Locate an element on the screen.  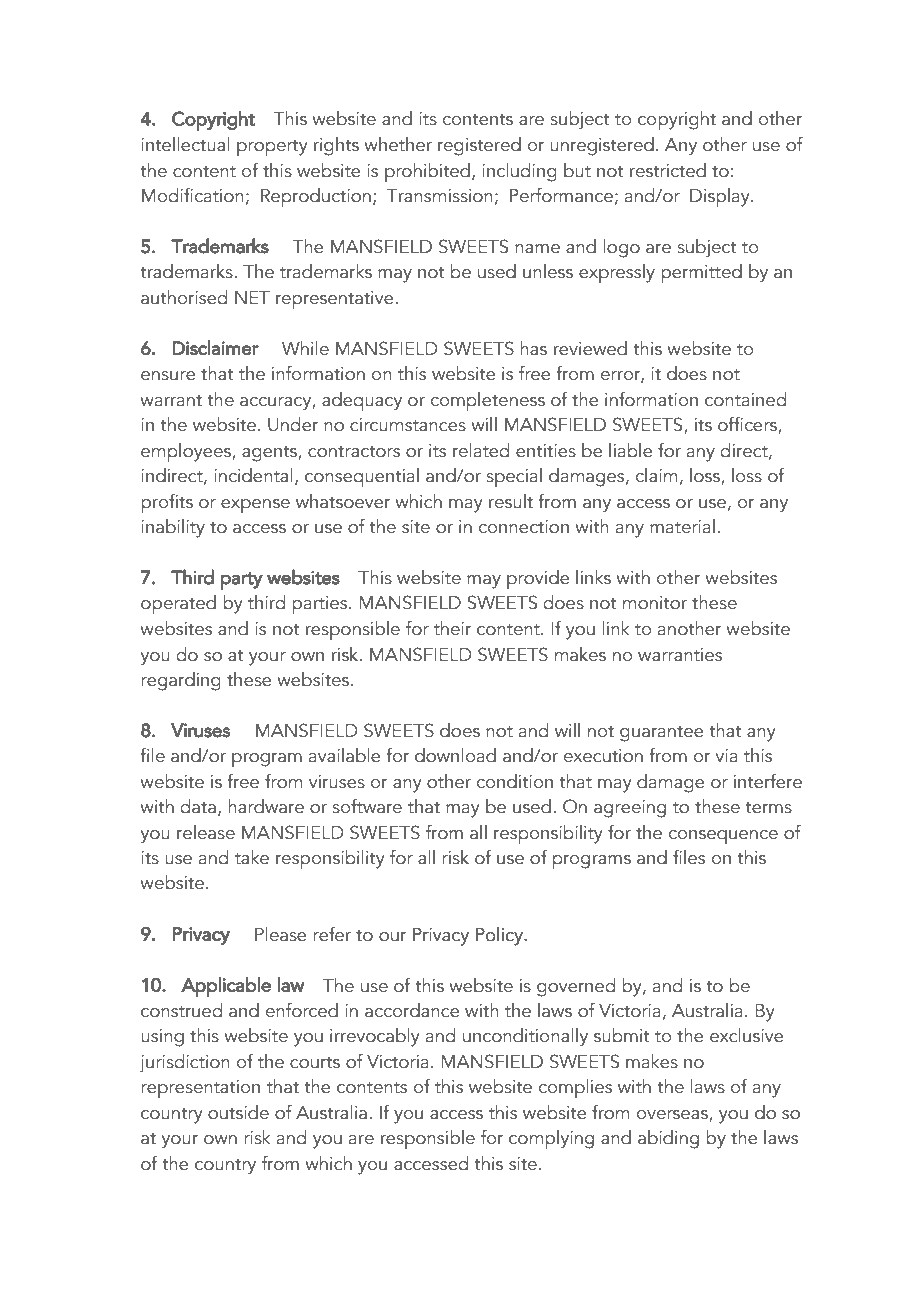
complying is located at coordinates (551, 1139).
